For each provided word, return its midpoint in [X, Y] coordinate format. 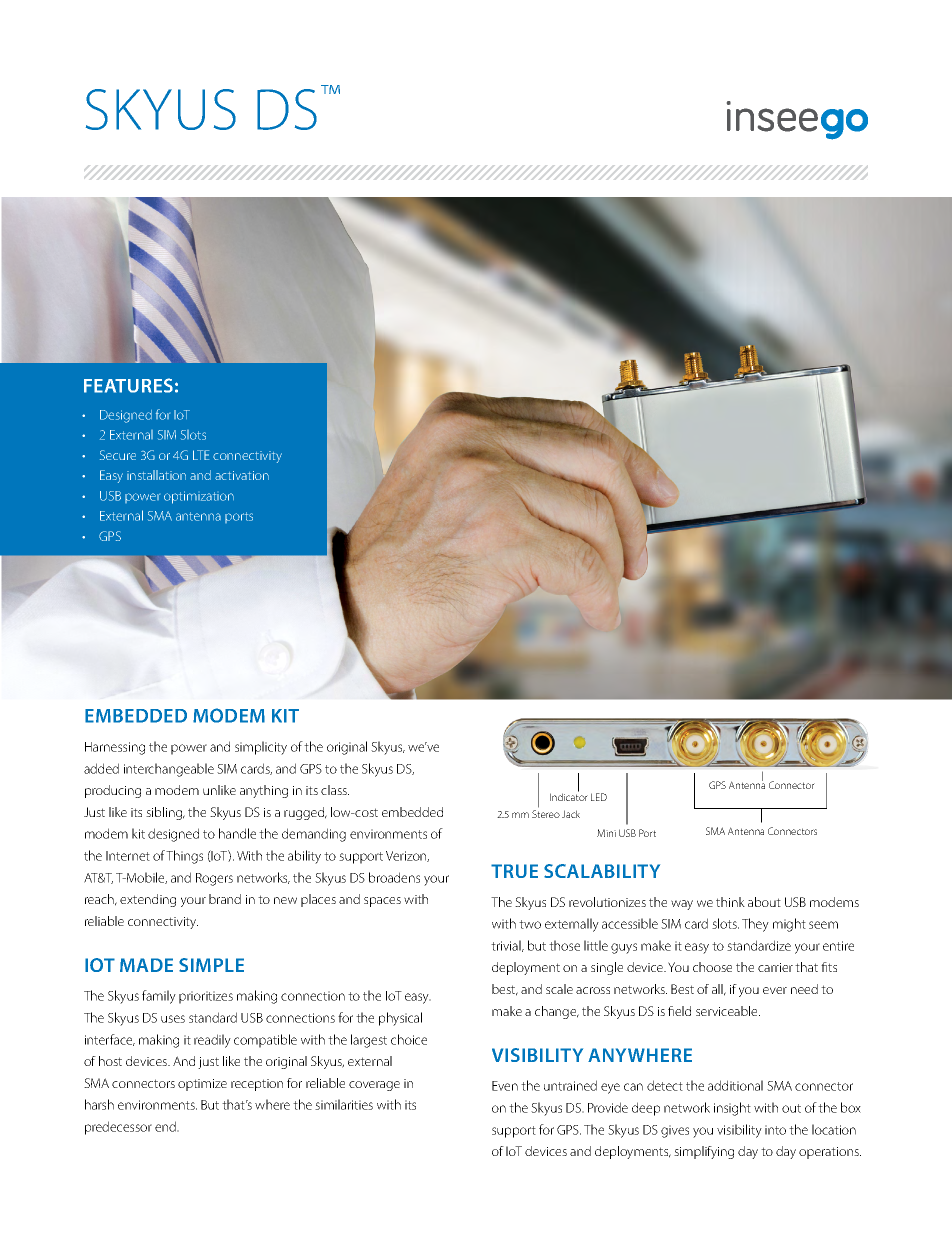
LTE [201, 455]
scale [559, 989]
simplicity [261, 748]
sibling [165, 813]
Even [505, 1086]
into [775, 1130]
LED [599, 797]
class [335, 790]
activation [242, 475]
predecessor [118, 1128]
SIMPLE [211, 965]
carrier [775, 967]
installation [156, 475]
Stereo [546, 814]
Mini [606, 833]
